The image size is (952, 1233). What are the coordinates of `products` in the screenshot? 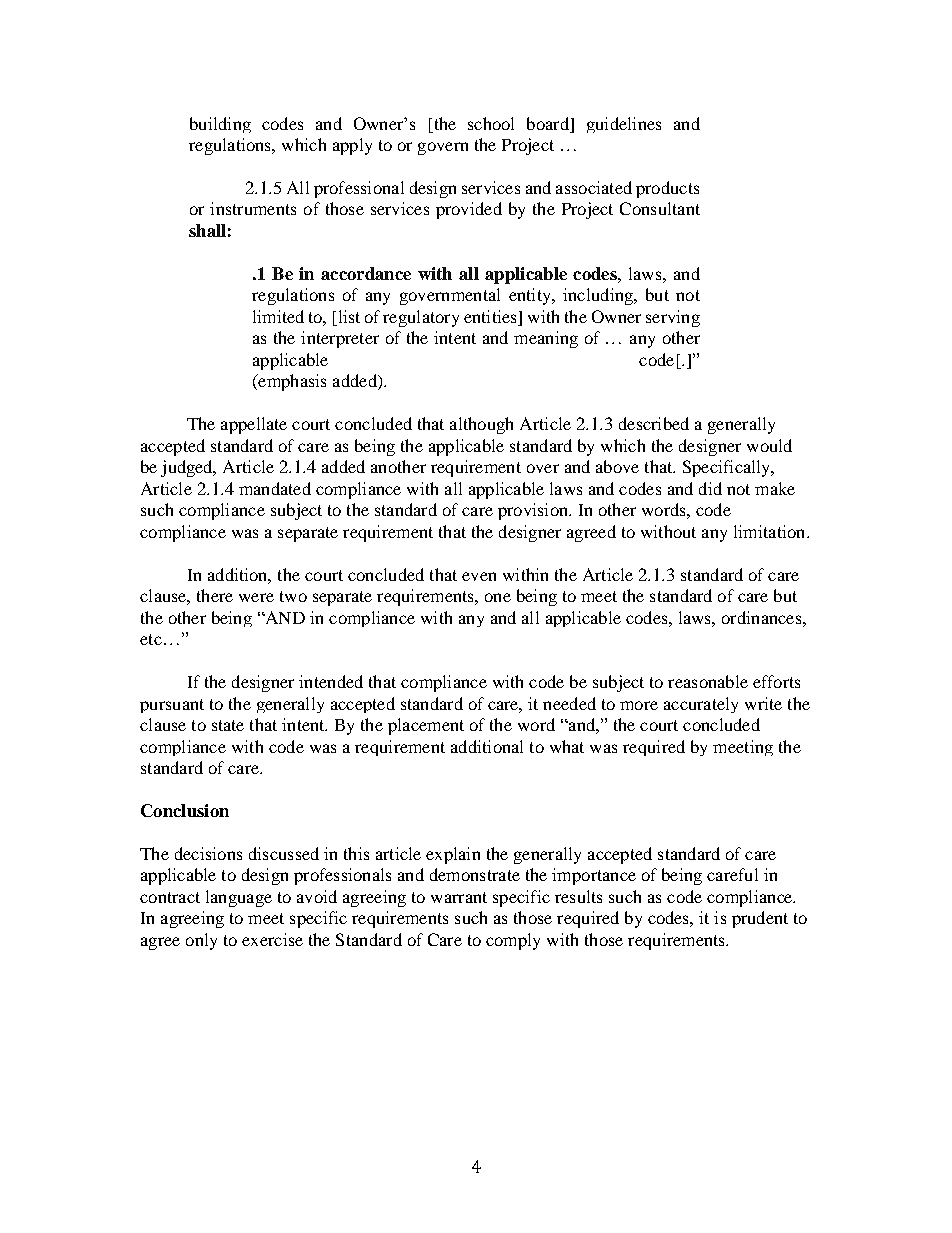 It's located at (667, 189).
